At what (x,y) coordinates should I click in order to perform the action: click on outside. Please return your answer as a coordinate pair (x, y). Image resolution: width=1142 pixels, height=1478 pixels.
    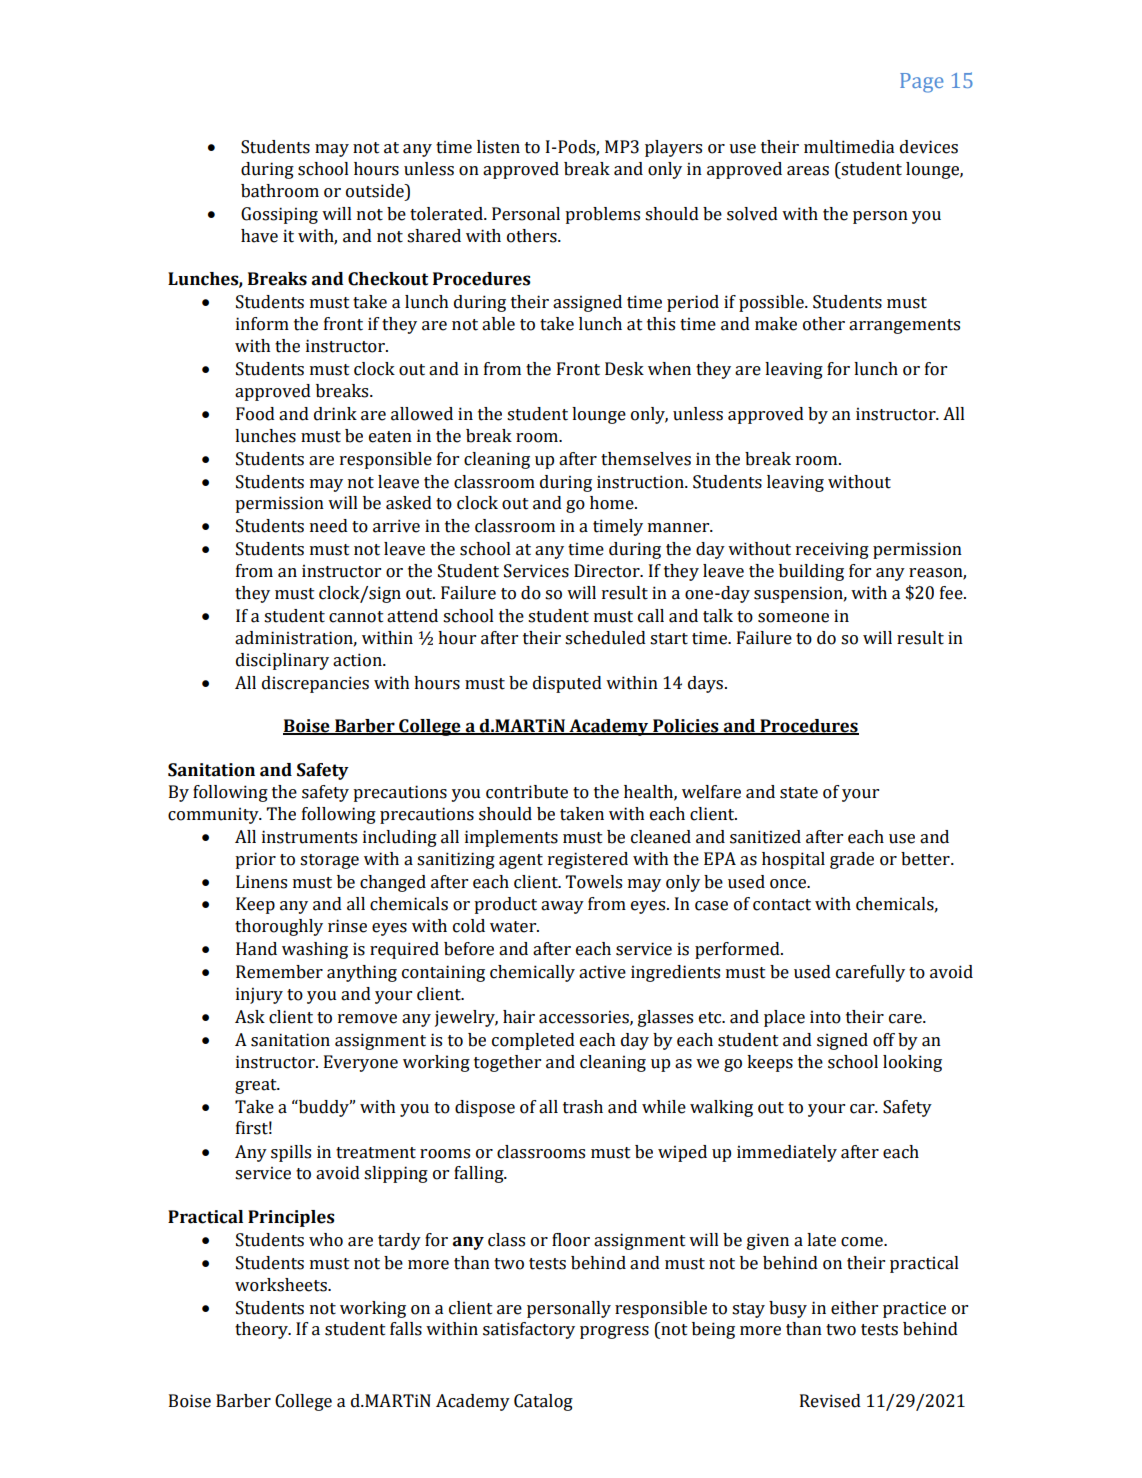
    Looking at the image, I should click on (376, 191).
